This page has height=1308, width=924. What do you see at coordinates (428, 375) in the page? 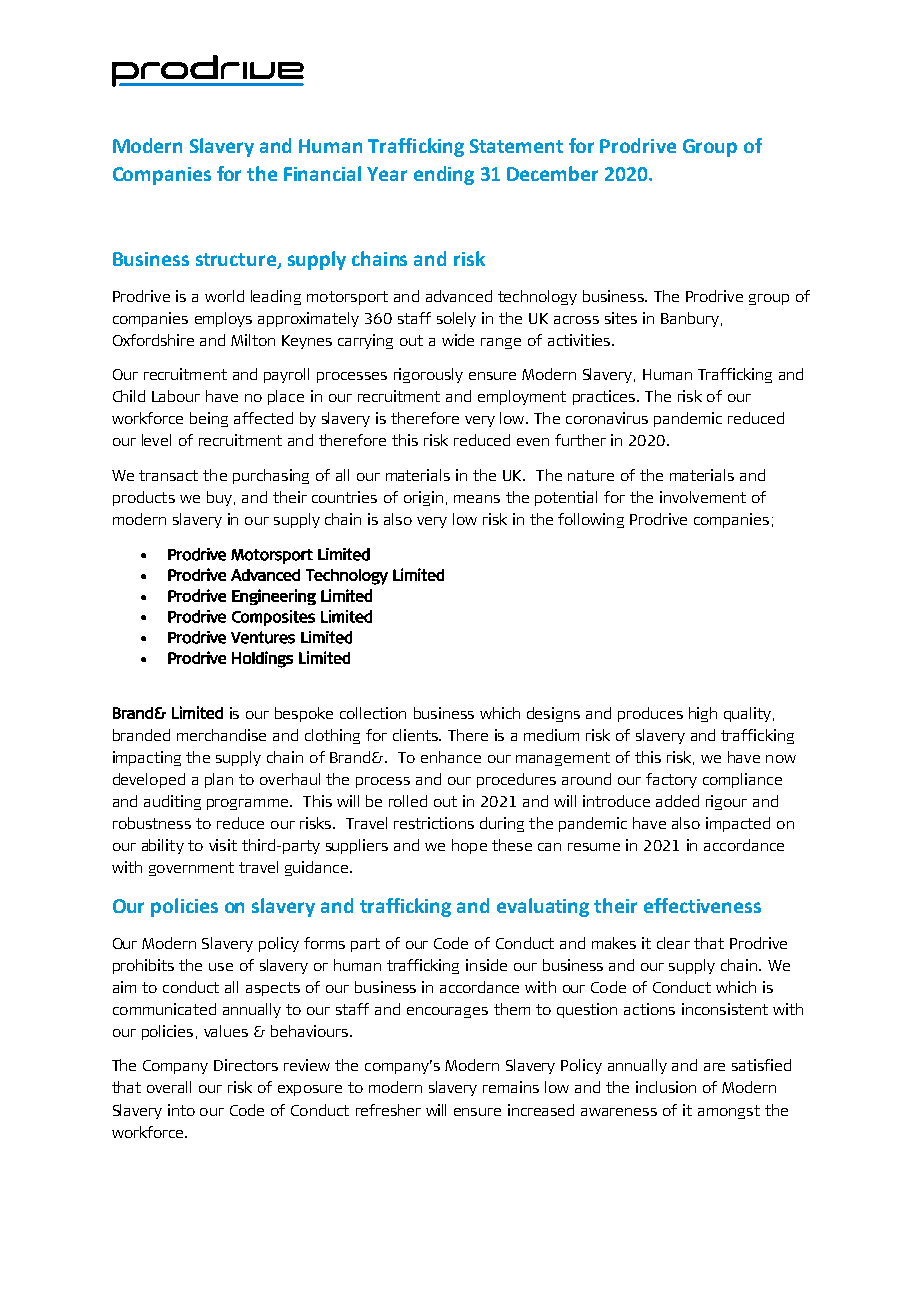
I see `rigorously` at bounding box center [428, 375].
